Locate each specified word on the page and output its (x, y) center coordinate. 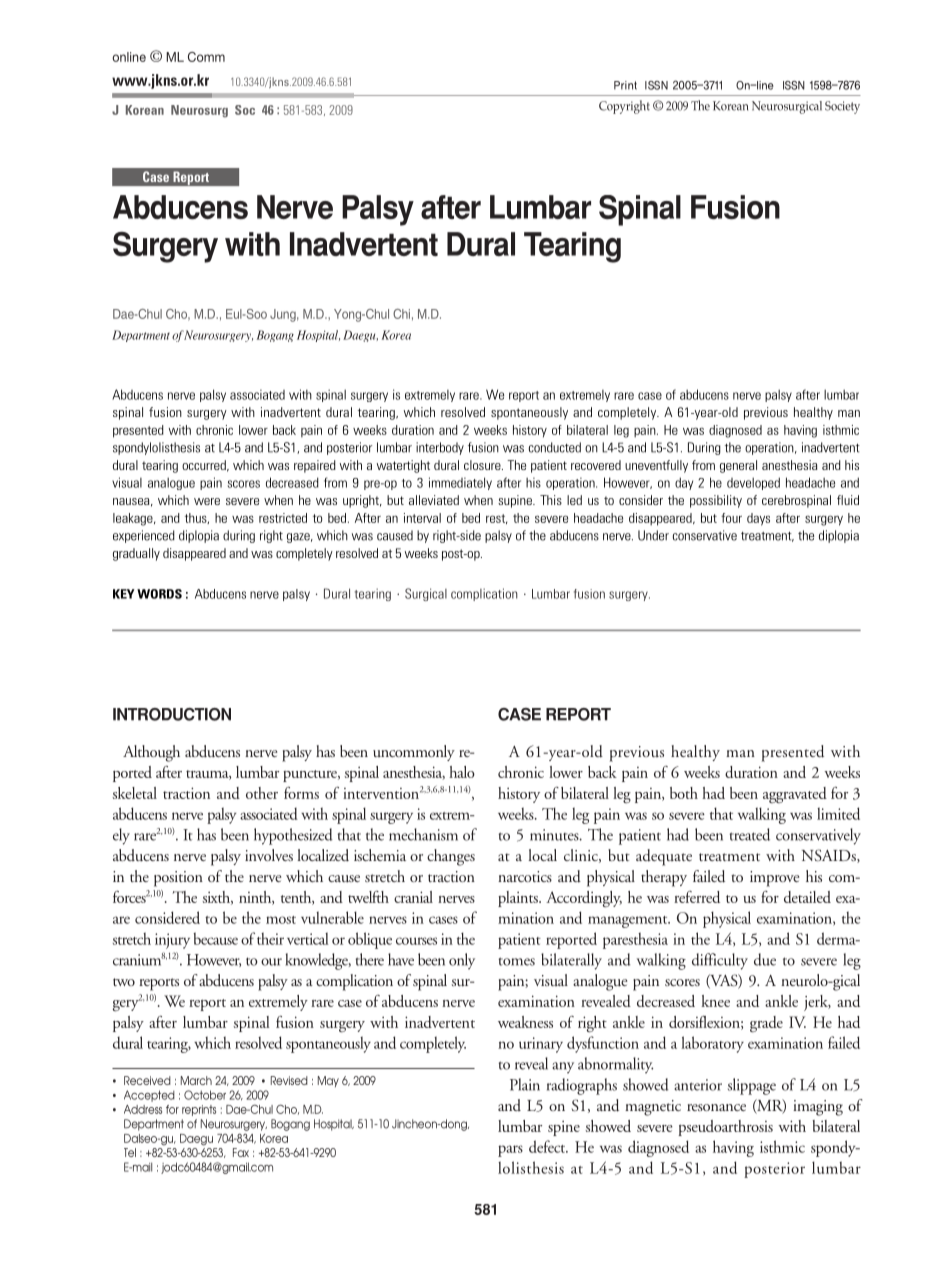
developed (753, 483)
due (765, 959)
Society (842, 107)
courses (416, 941)
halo (462, 772)
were (207, 501)
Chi (401, 314)
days (758, 519)
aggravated (795, 795)
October (205, 1095)
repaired (315, 466)
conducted (555, 447)
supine (516, 501)
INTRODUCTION (172, 714)
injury (172, 941)
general (738, 466)
